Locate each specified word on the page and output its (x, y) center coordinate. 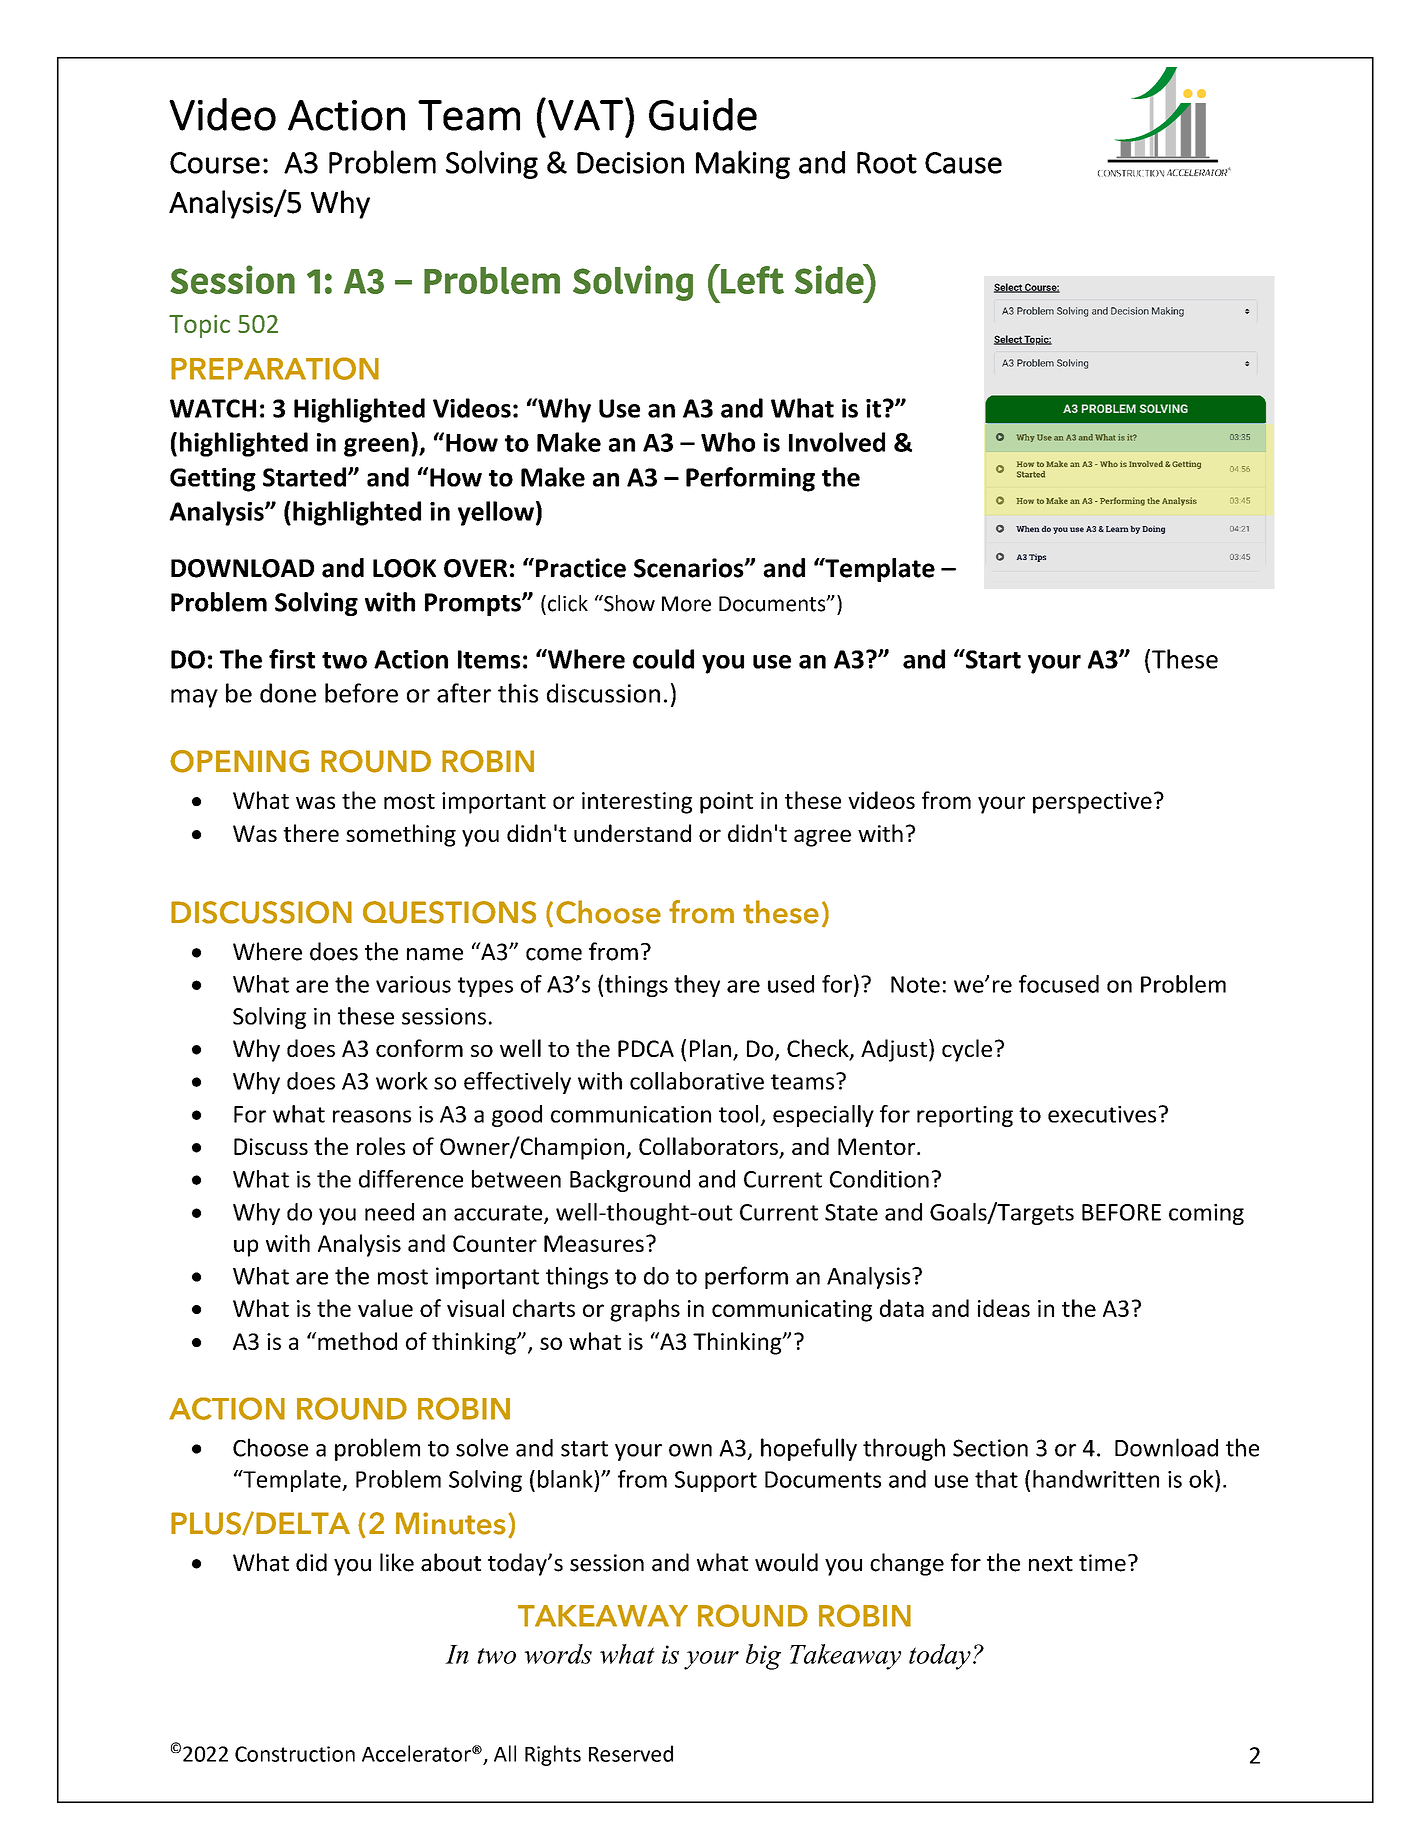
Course (215, 163)
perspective (1092, 803)
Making (743, 164)
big (763, 1657)
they (697, 986)
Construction (295, 1754)
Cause (963, 163)
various (413, 984)
